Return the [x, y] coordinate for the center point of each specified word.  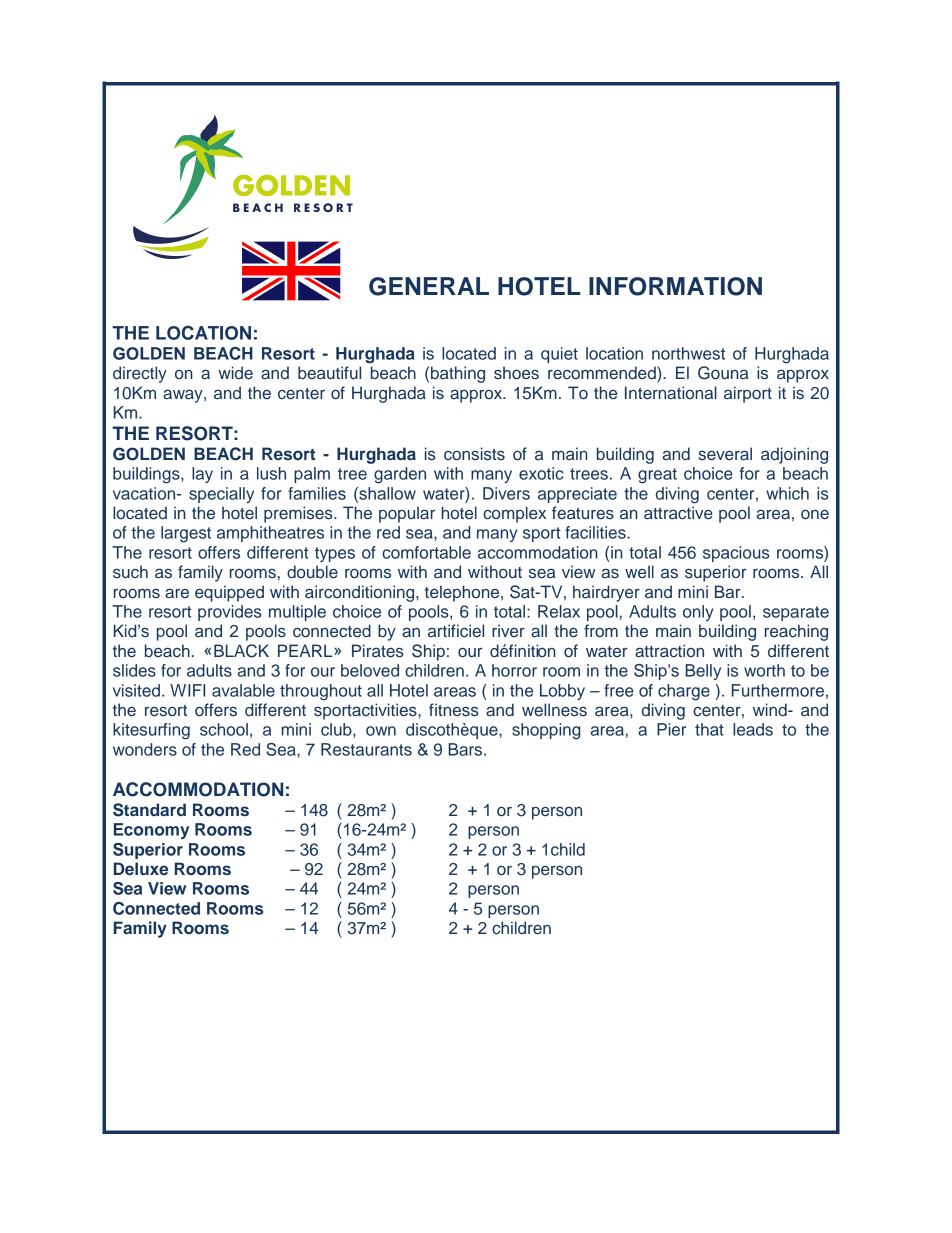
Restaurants [366, 749]
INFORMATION [675, 286]
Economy [151, 831]
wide [235, 373]
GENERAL [429, 286]
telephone [462, 593]
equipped [229, 593]
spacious [736, 554]
